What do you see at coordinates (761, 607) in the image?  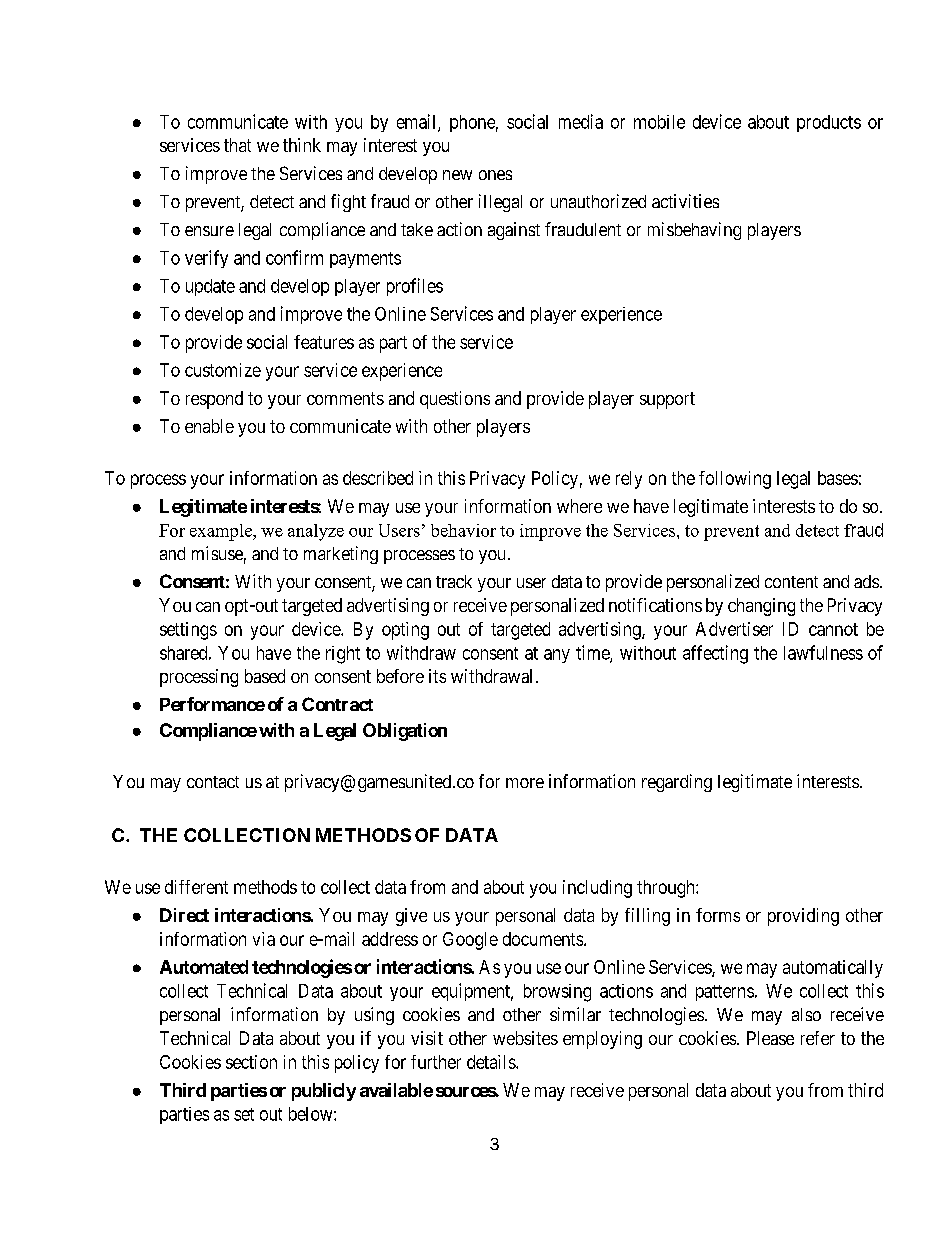 I see `changing` at bounding box center [761, 607].
